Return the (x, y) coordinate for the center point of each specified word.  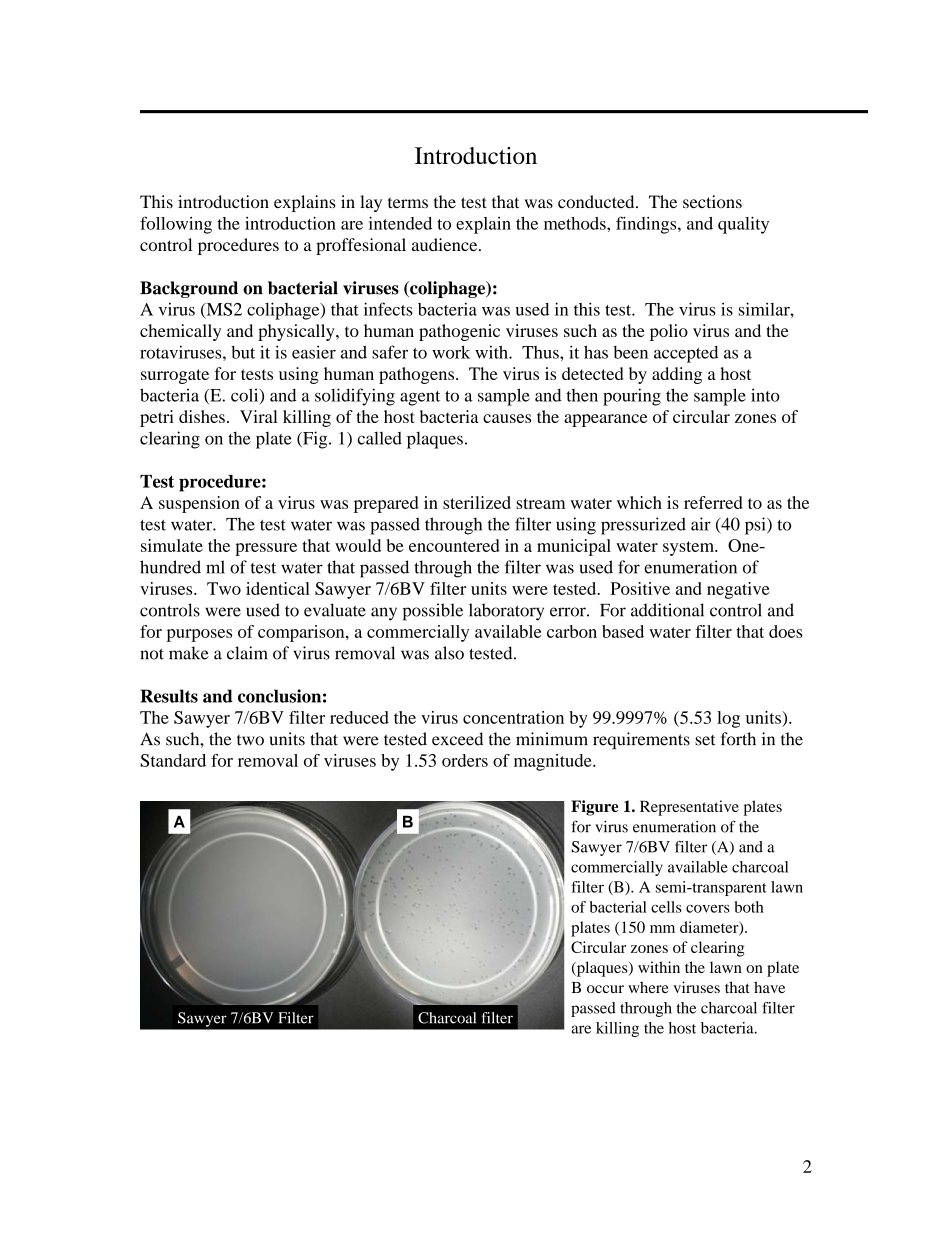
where (648, 987)
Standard (173, 760)
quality (743, 225)
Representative (689, 808)
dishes (202, 416)
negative (738, 590)
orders (465, 760)
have (769, 987)
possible (433, 612)
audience (446, 244)
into (765, 395)
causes (507, 418)
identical (278, 588)
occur (605, 989)
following (176, 225)
